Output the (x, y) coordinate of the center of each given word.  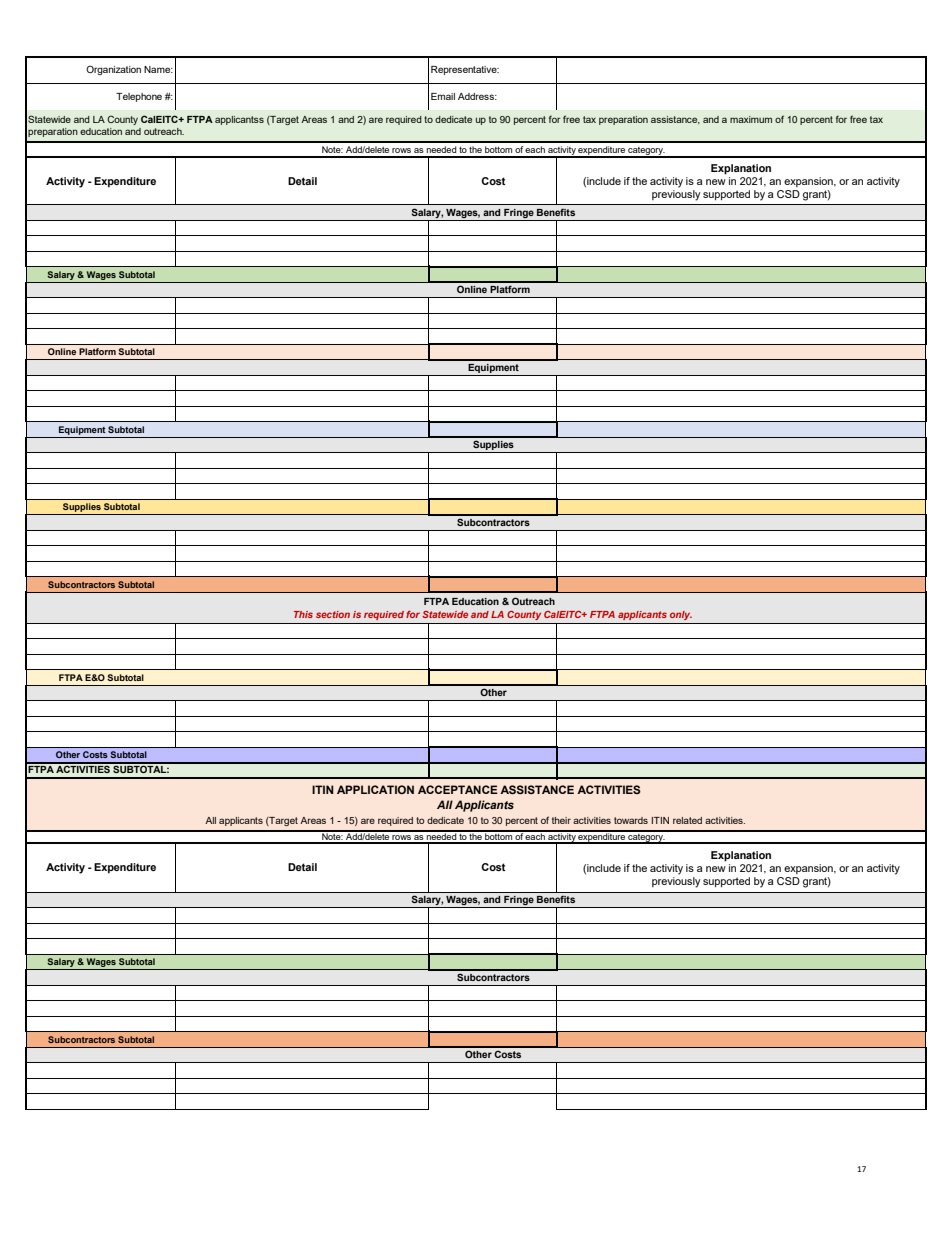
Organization (113, 70)
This (303, 614)
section (333, 614)
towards (631, 820)
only (681, 615)
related (687, 820)
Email (443, 96)
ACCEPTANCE (458, 789)
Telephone (139, 97)
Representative (465, 70)
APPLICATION (375, 789)
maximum (751, 119)
